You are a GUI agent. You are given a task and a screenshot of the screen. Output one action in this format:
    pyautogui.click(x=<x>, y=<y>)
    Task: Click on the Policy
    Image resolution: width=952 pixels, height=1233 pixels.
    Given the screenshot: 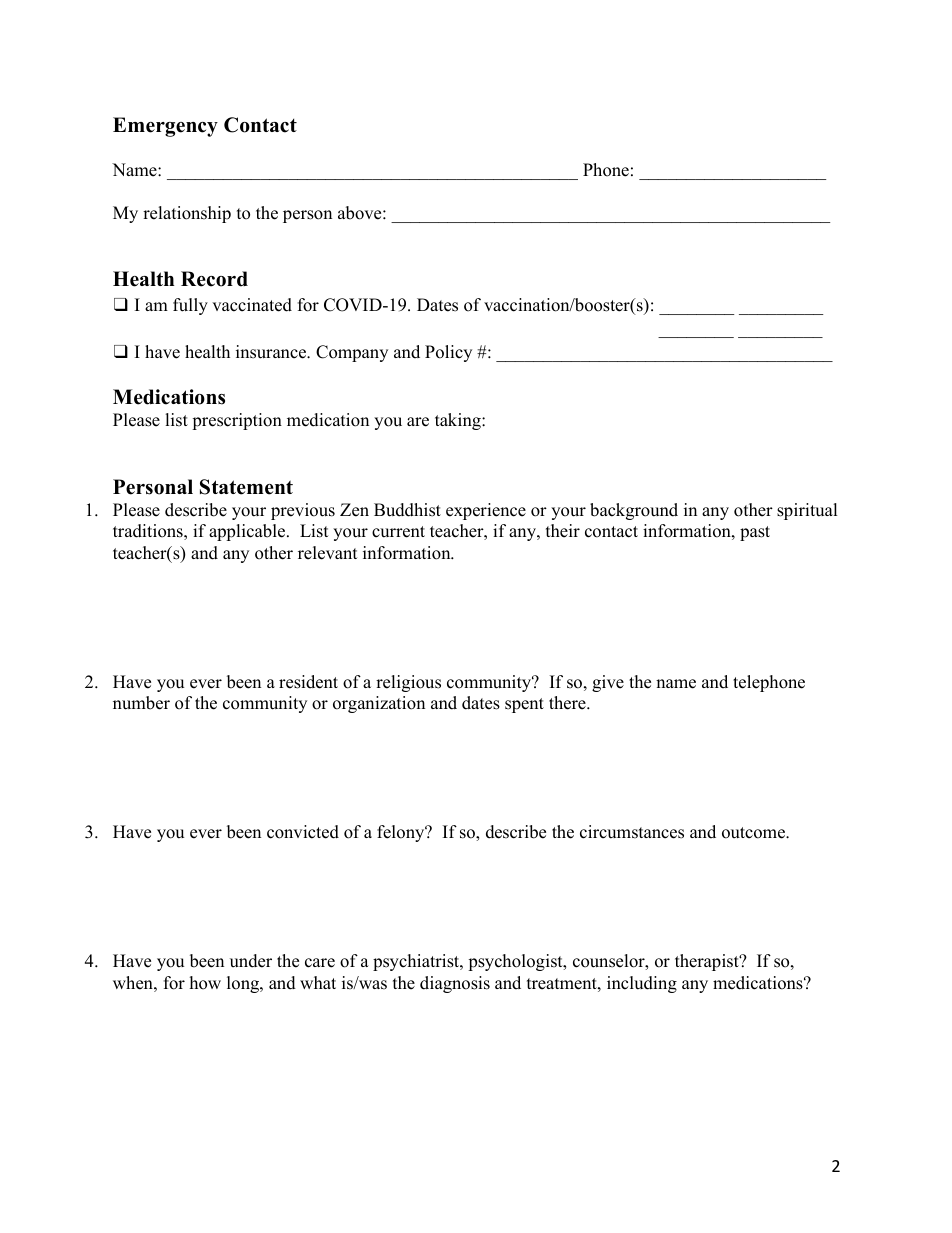 What is the action you would take?
    pyautogui.click(x=448, y=353)
